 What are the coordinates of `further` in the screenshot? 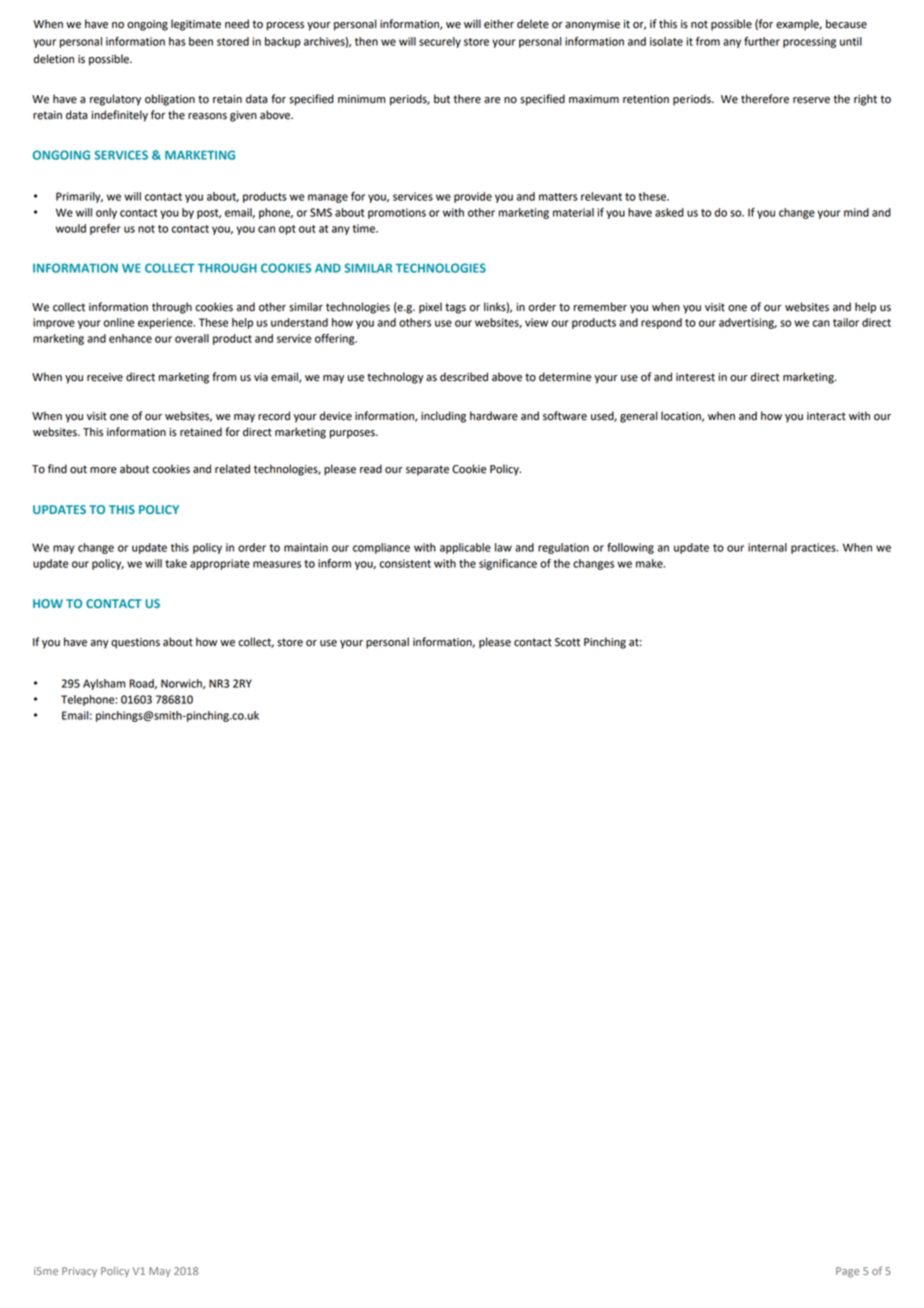 It's located at (762, 41).
